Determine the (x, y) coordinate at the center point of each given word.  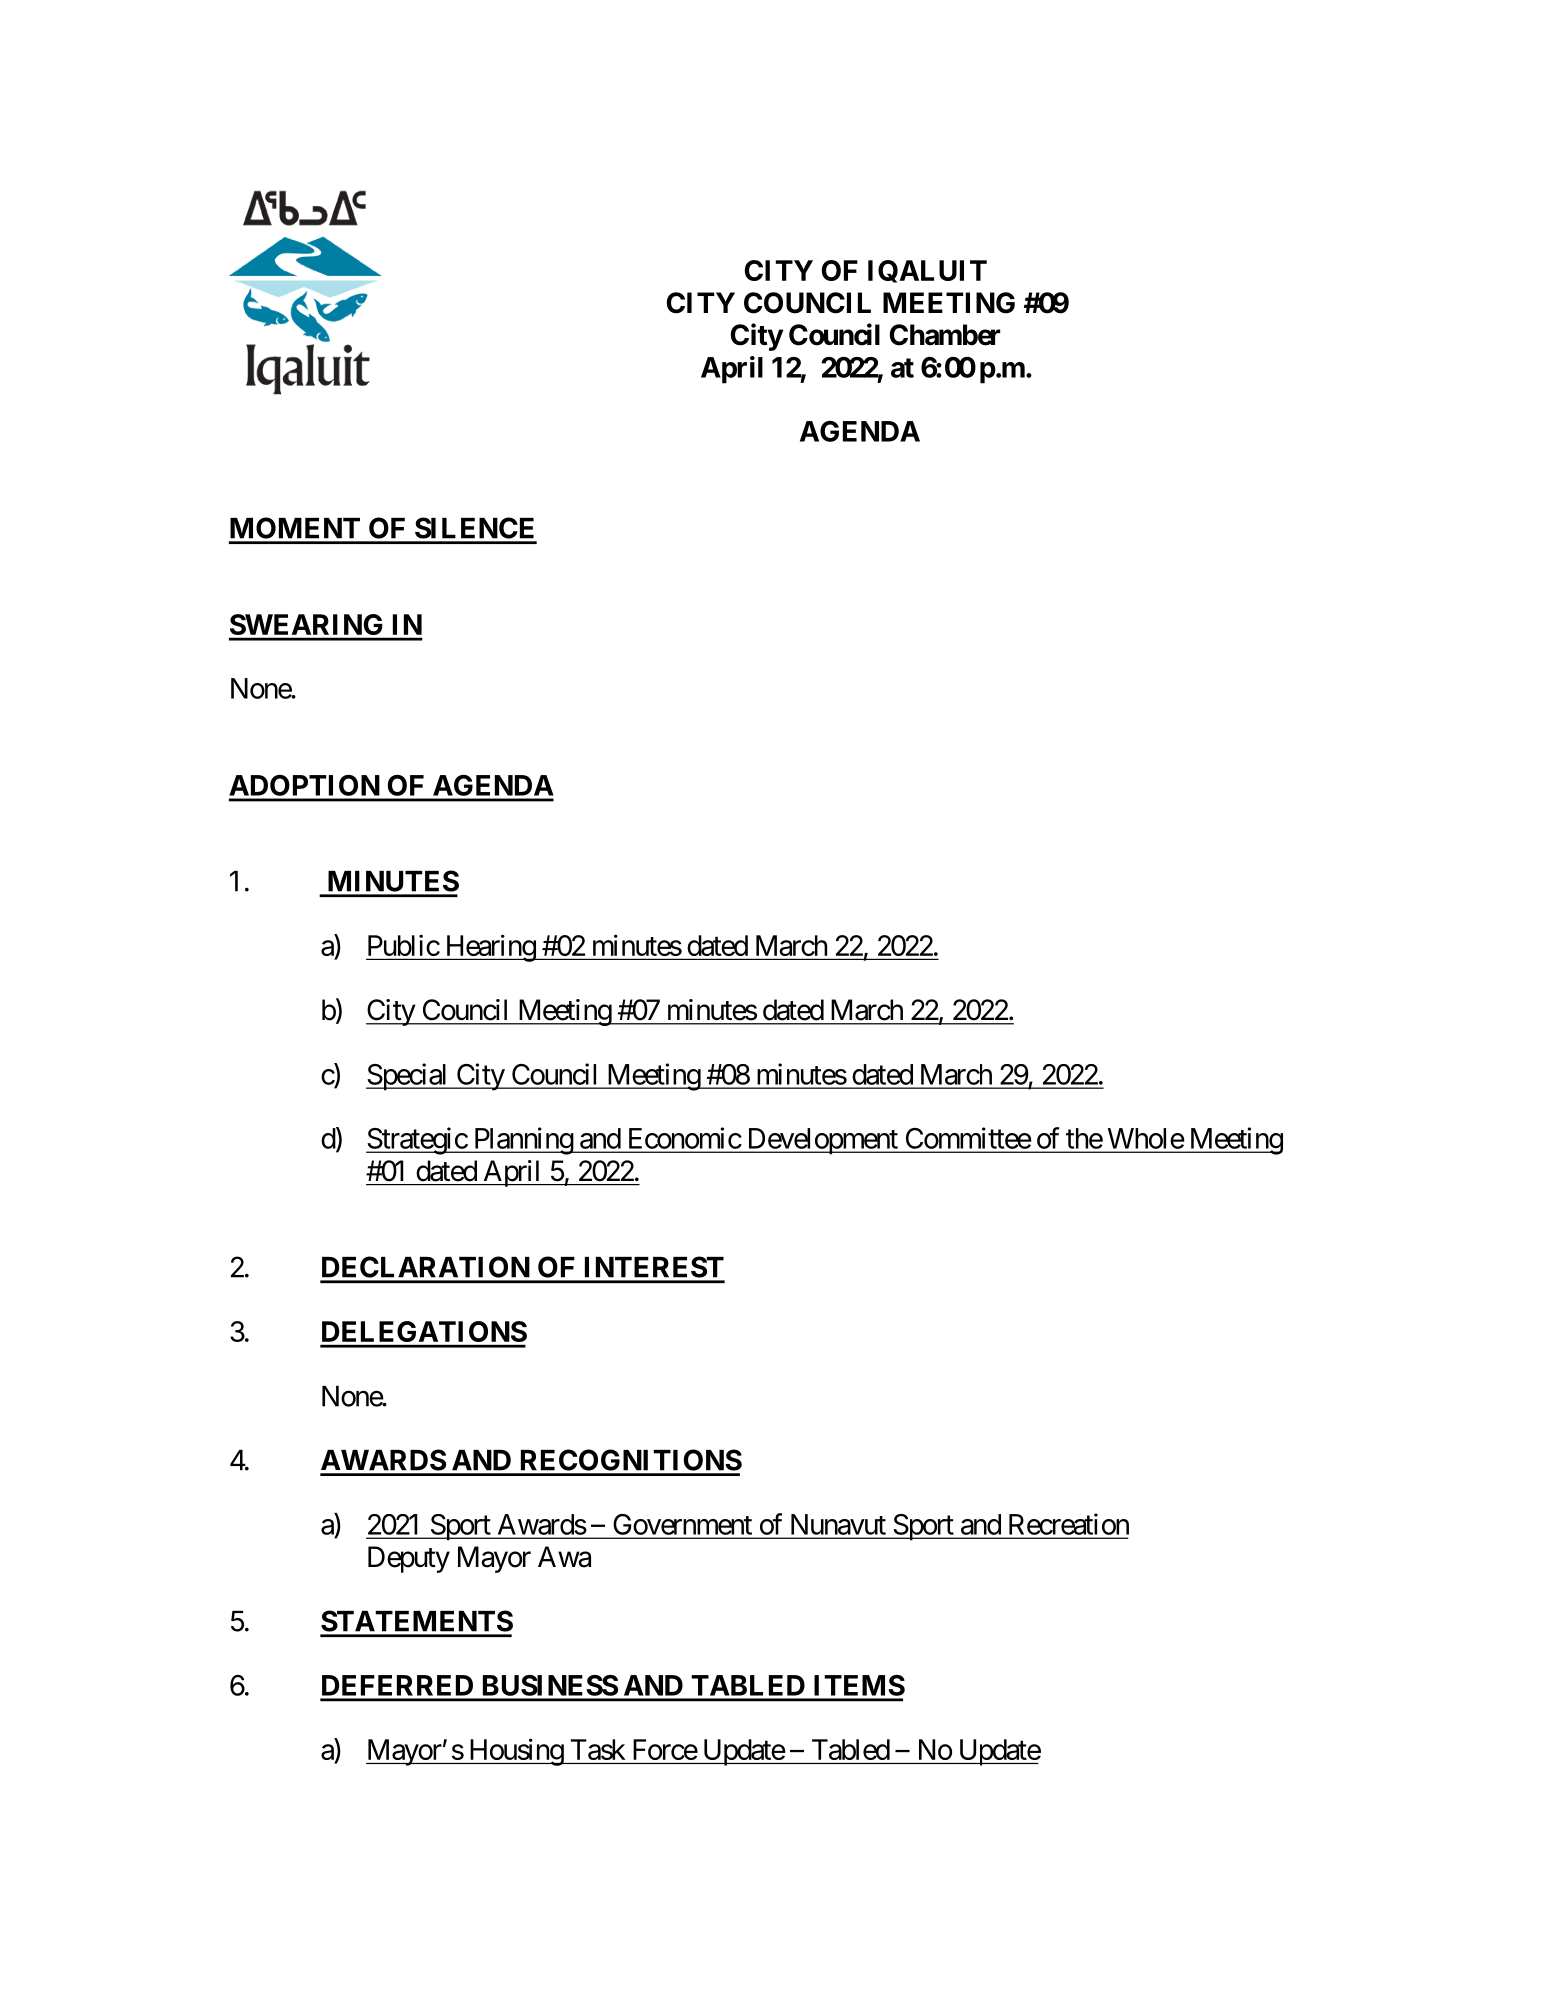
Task (598, 1749)
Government (683, 1524)
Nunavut (838, 1524)
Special (408, 1077)
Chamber (944, 335)
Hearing (490, 948)
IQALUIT (927, 271)
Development (822, 1141)
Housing (515, 1752)
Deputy (409, 1559)
